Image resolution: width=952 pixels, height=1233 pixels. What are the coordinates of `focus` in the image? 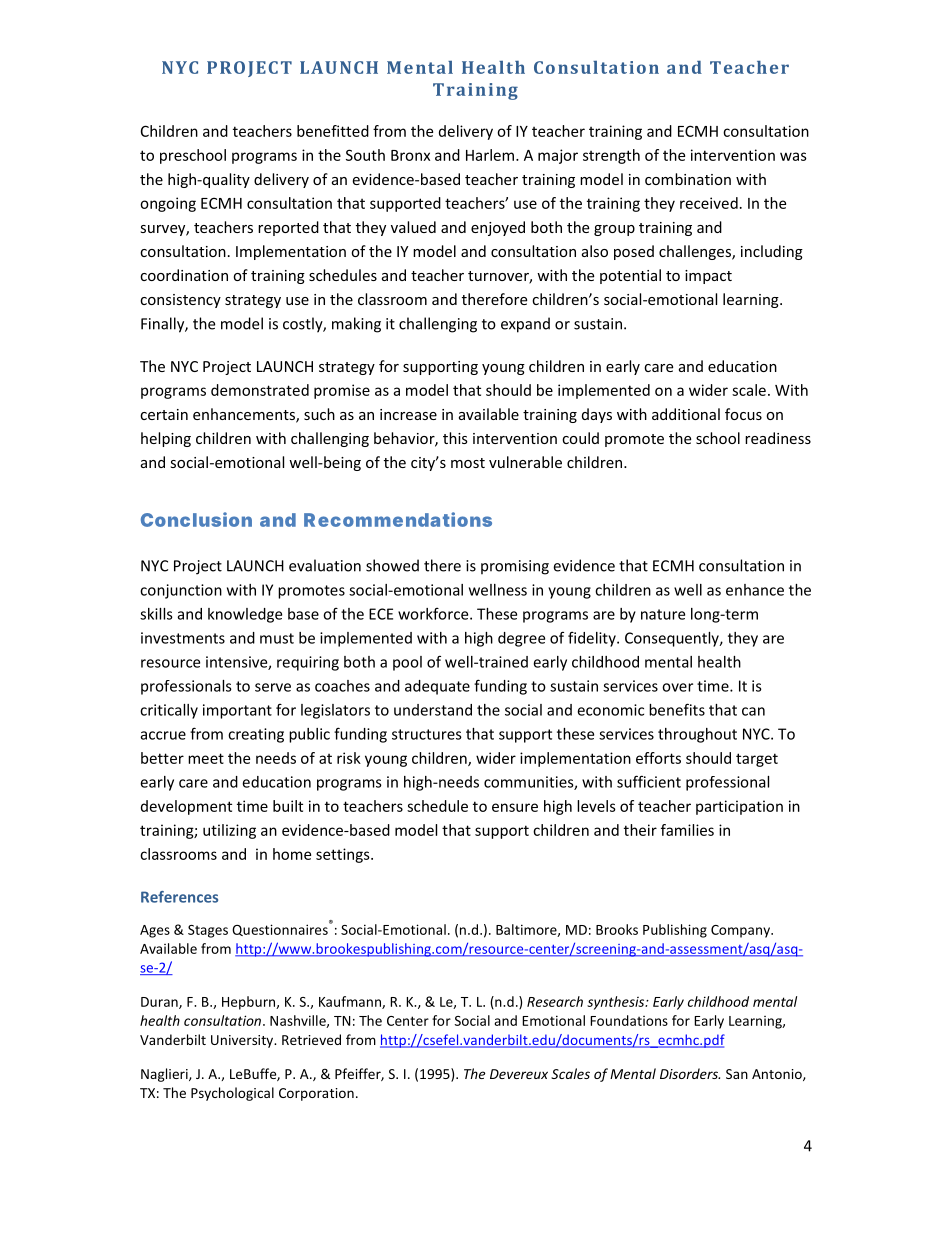 It's located at (743, 414).
